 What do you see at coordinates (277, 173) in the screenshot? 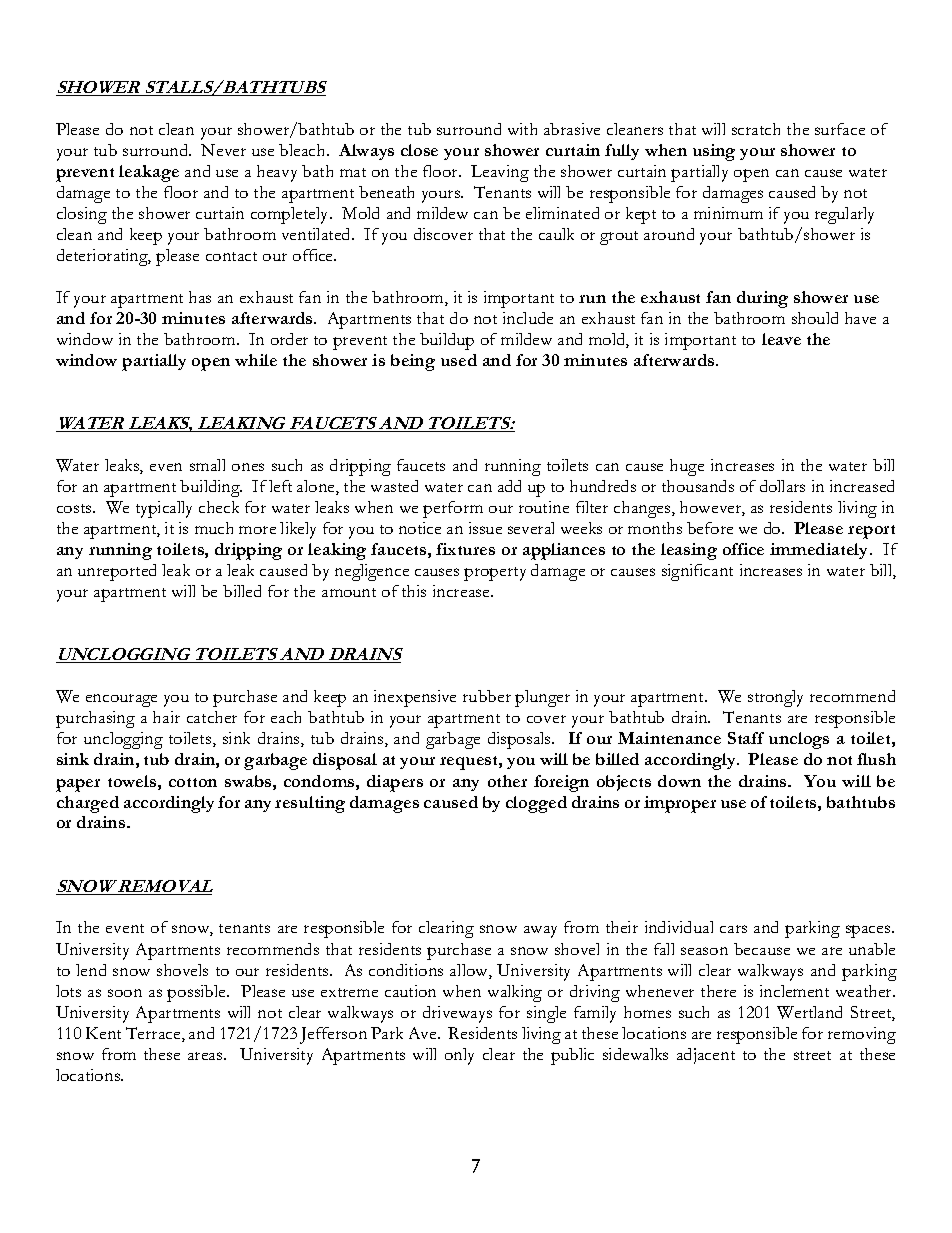
I see `heavy` at bounding box center [277, 173].
